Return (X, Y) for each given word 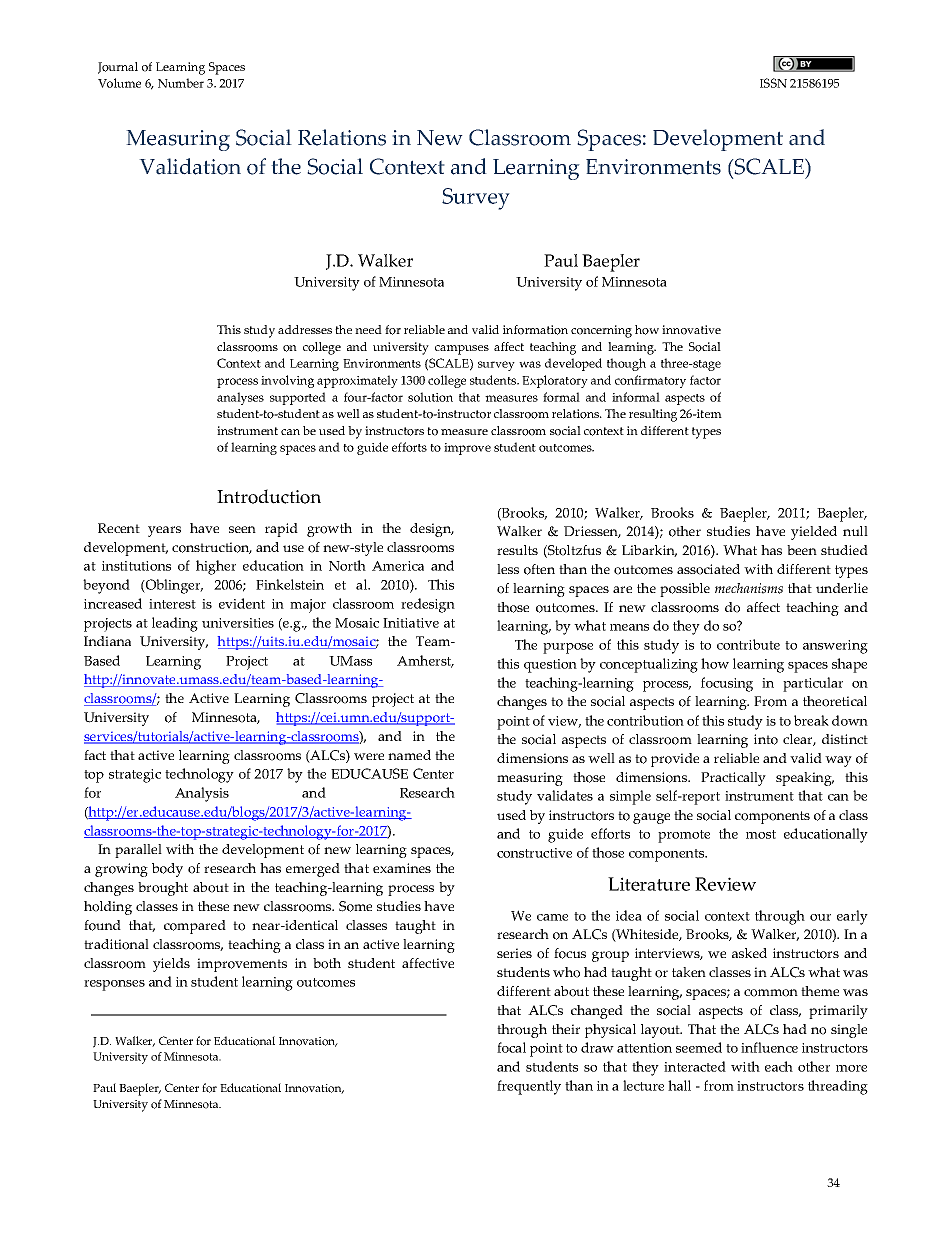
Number (181, 83)
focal (511, 1047)
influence (769, 1047)
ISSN (773, 83)
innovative (691, 330)
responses (114, 985)
